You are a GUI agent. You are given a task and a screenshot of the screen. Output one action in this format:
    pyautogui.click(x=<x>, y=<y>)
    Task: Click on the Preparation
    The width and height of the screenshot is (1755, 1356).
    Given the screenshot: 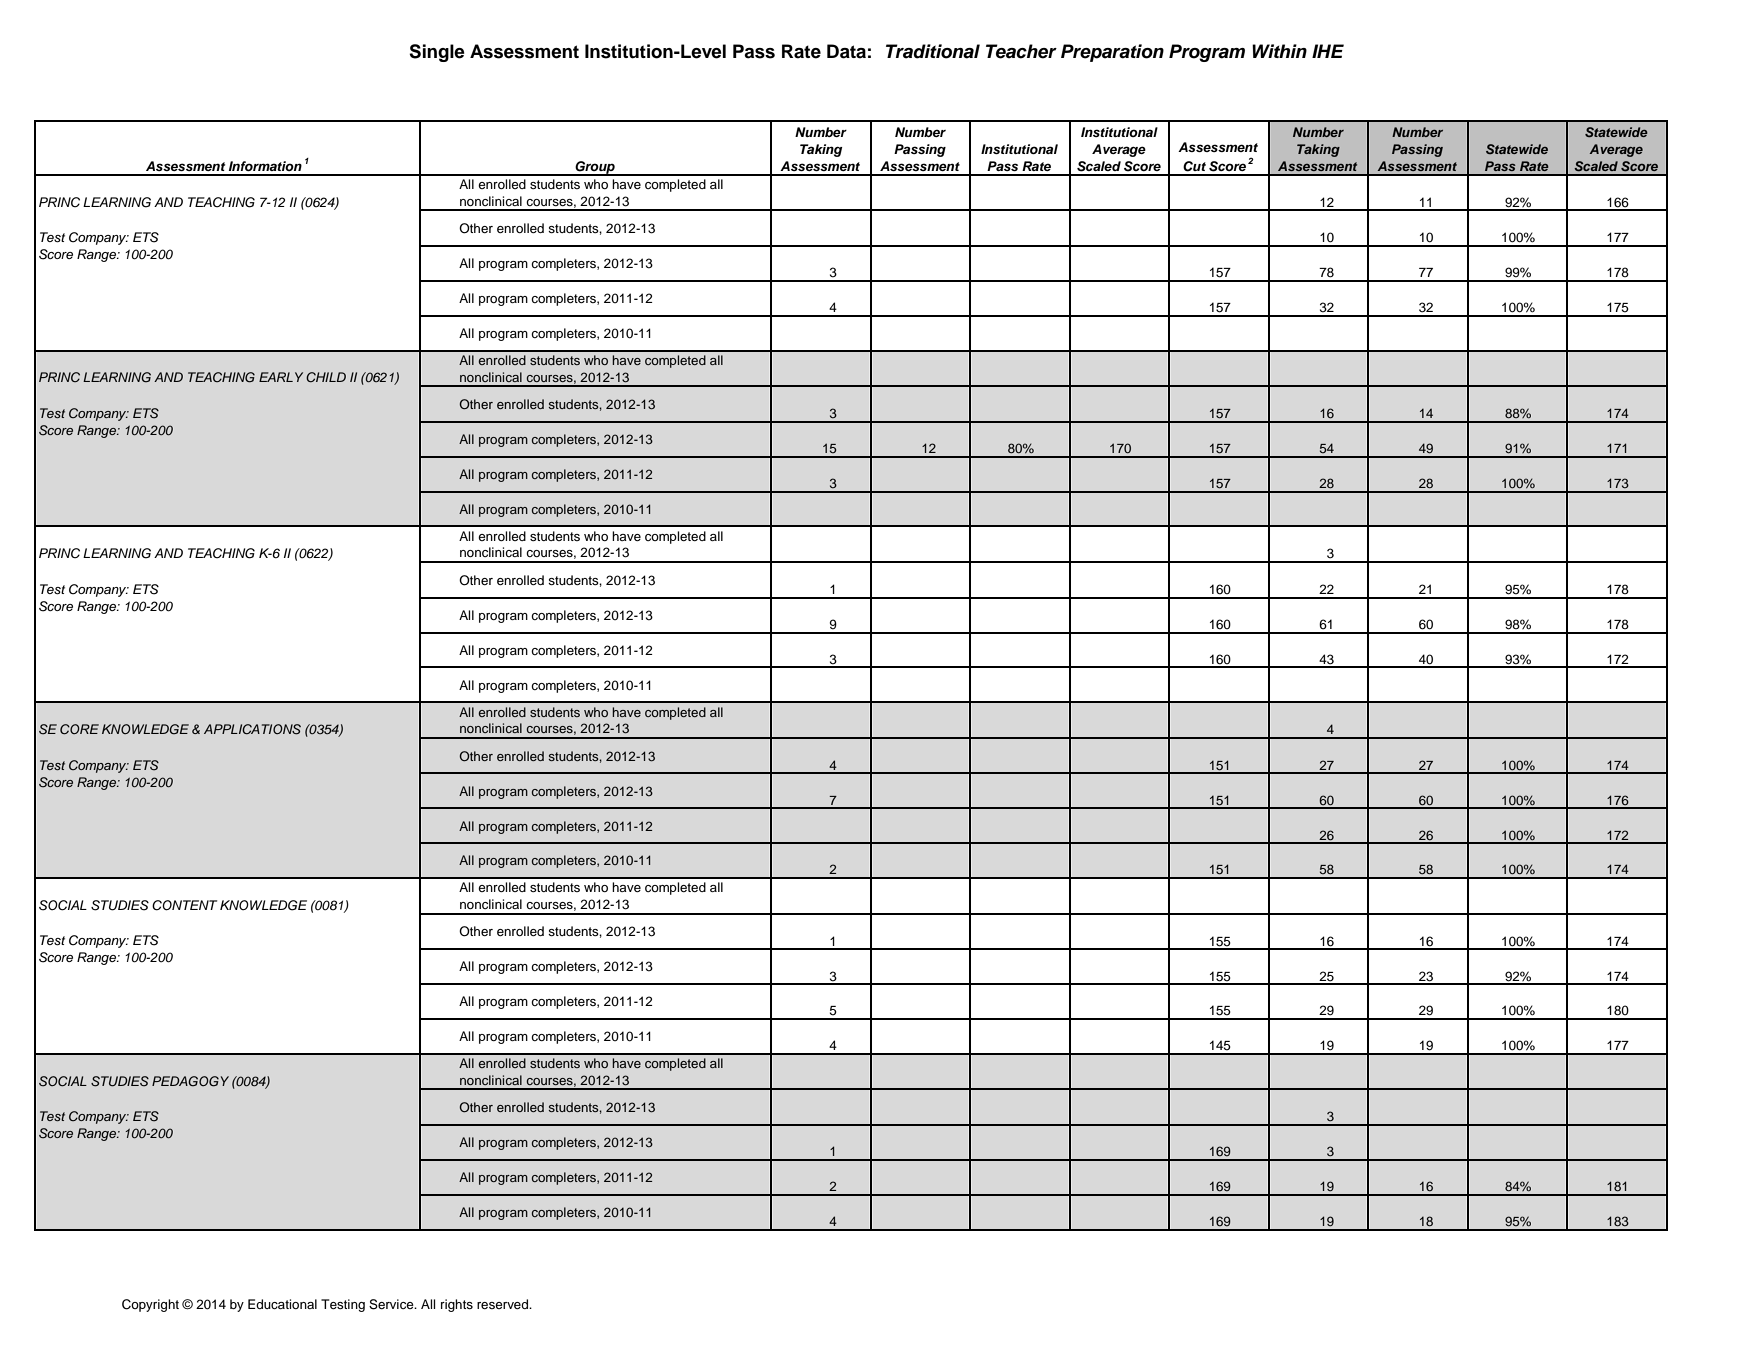 What is the action you would take?
    pyautogui.click(x=1112, y=53)
